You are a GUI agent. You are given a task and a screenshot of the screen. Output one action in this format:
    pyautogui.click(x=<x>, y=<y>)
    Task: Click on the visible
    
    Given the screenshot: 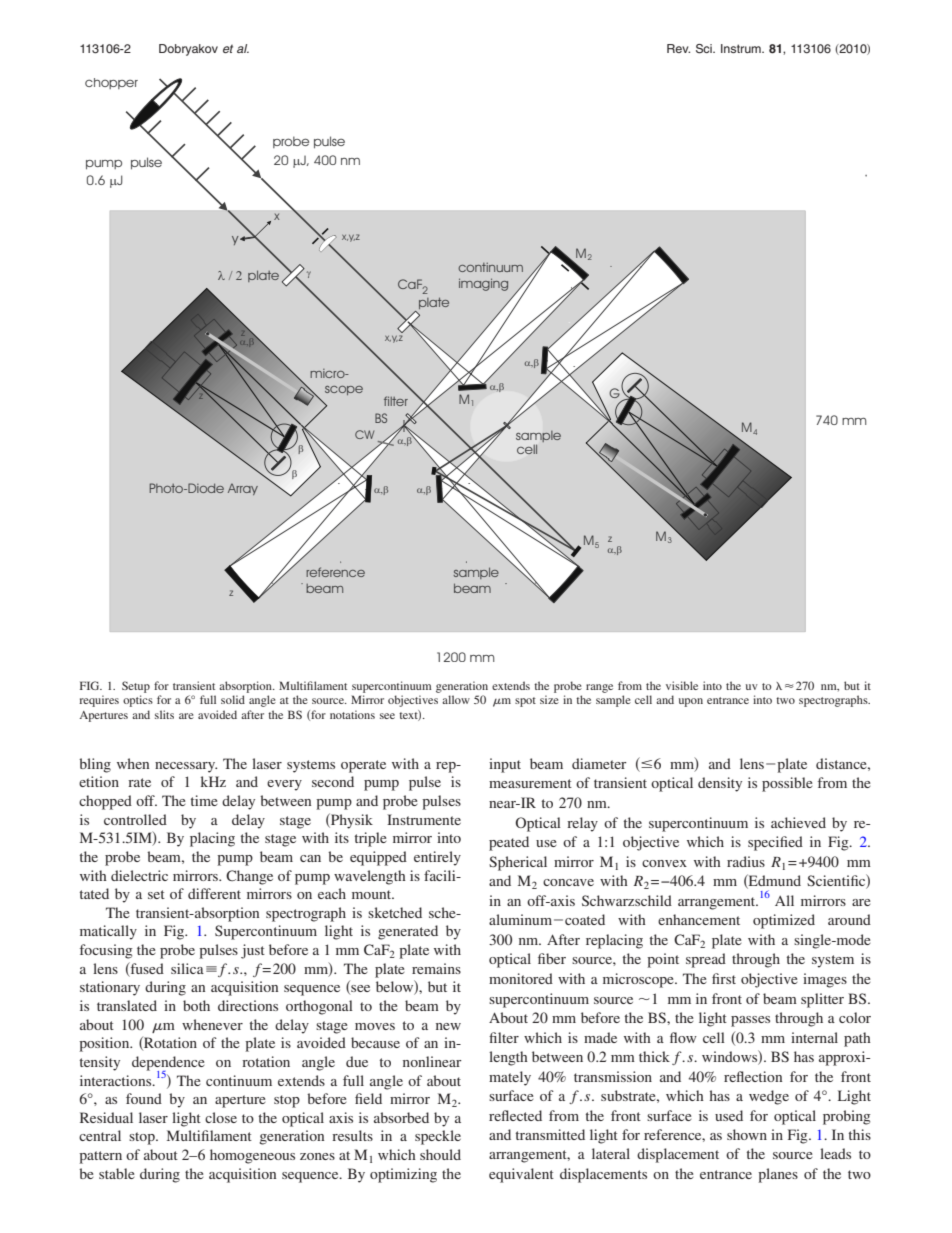 What is the action you would take?
    pyautogui.click(x=682, y=685)
